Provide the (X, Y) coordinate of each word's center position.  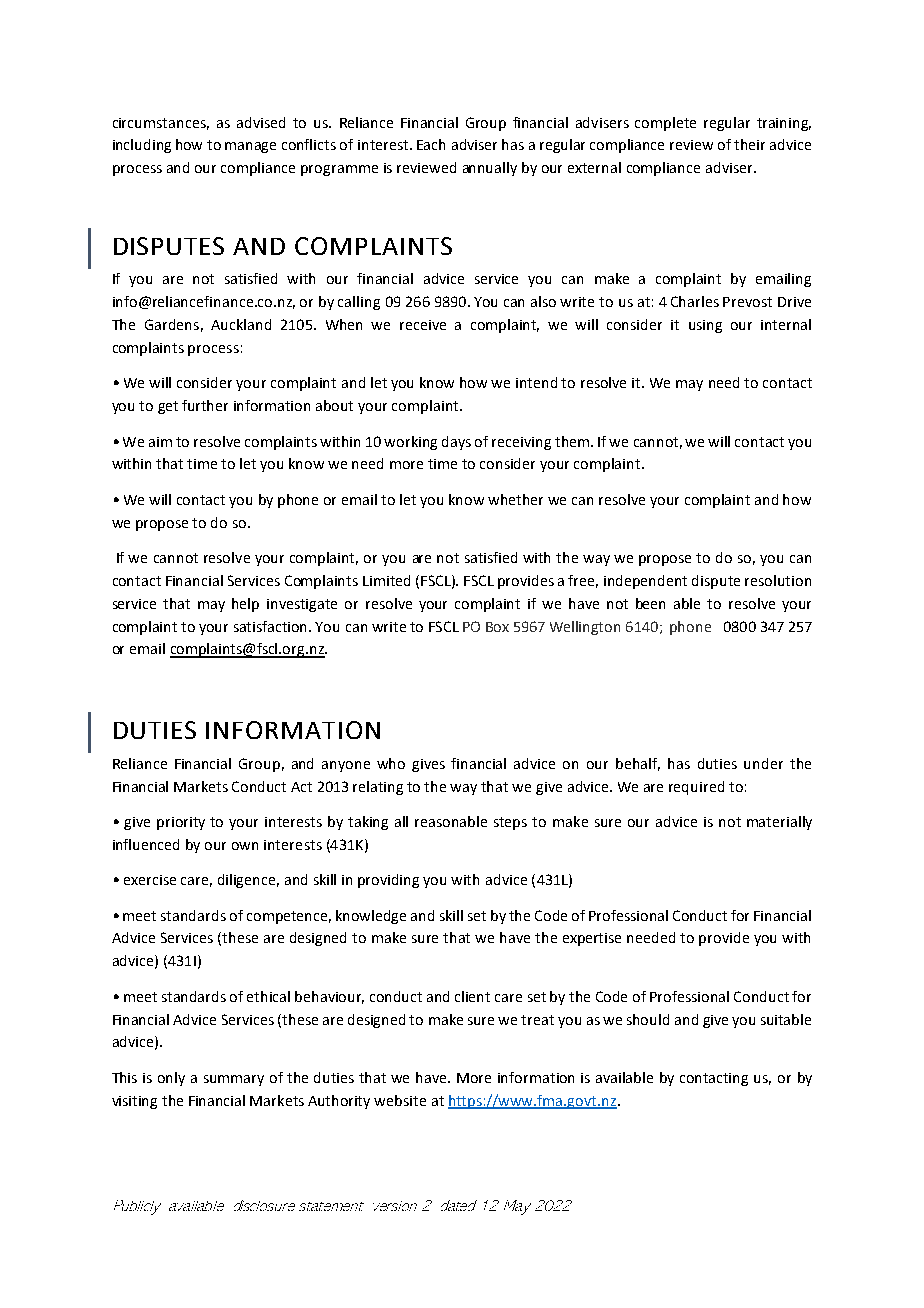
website (400, 1100)
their (749, 144)
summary (234, 1080)
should (648, 1019)
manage (250, 147)
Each (431, 144)
